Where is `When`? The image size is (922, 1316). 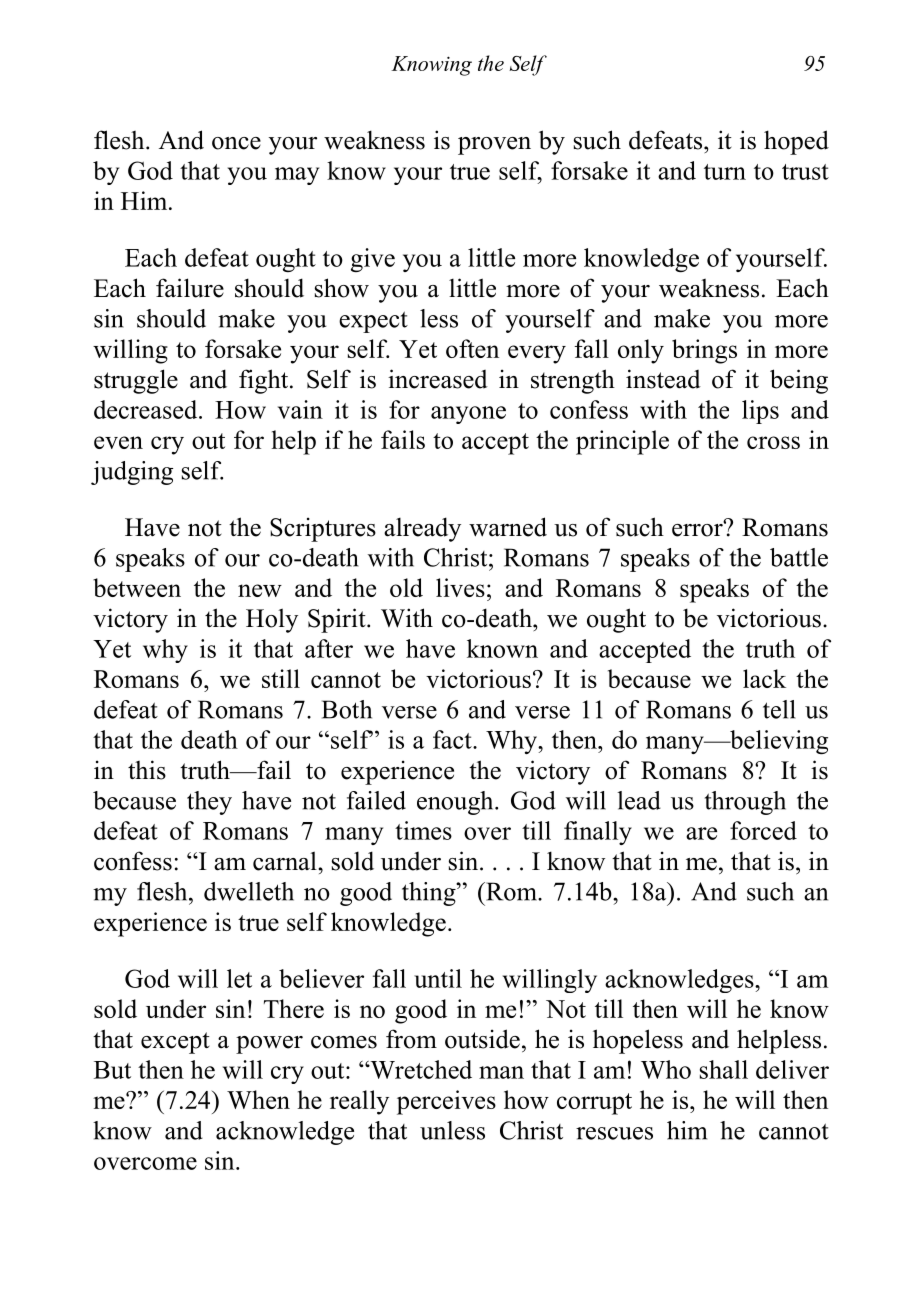
When is located at coordinates (258, 1099).
